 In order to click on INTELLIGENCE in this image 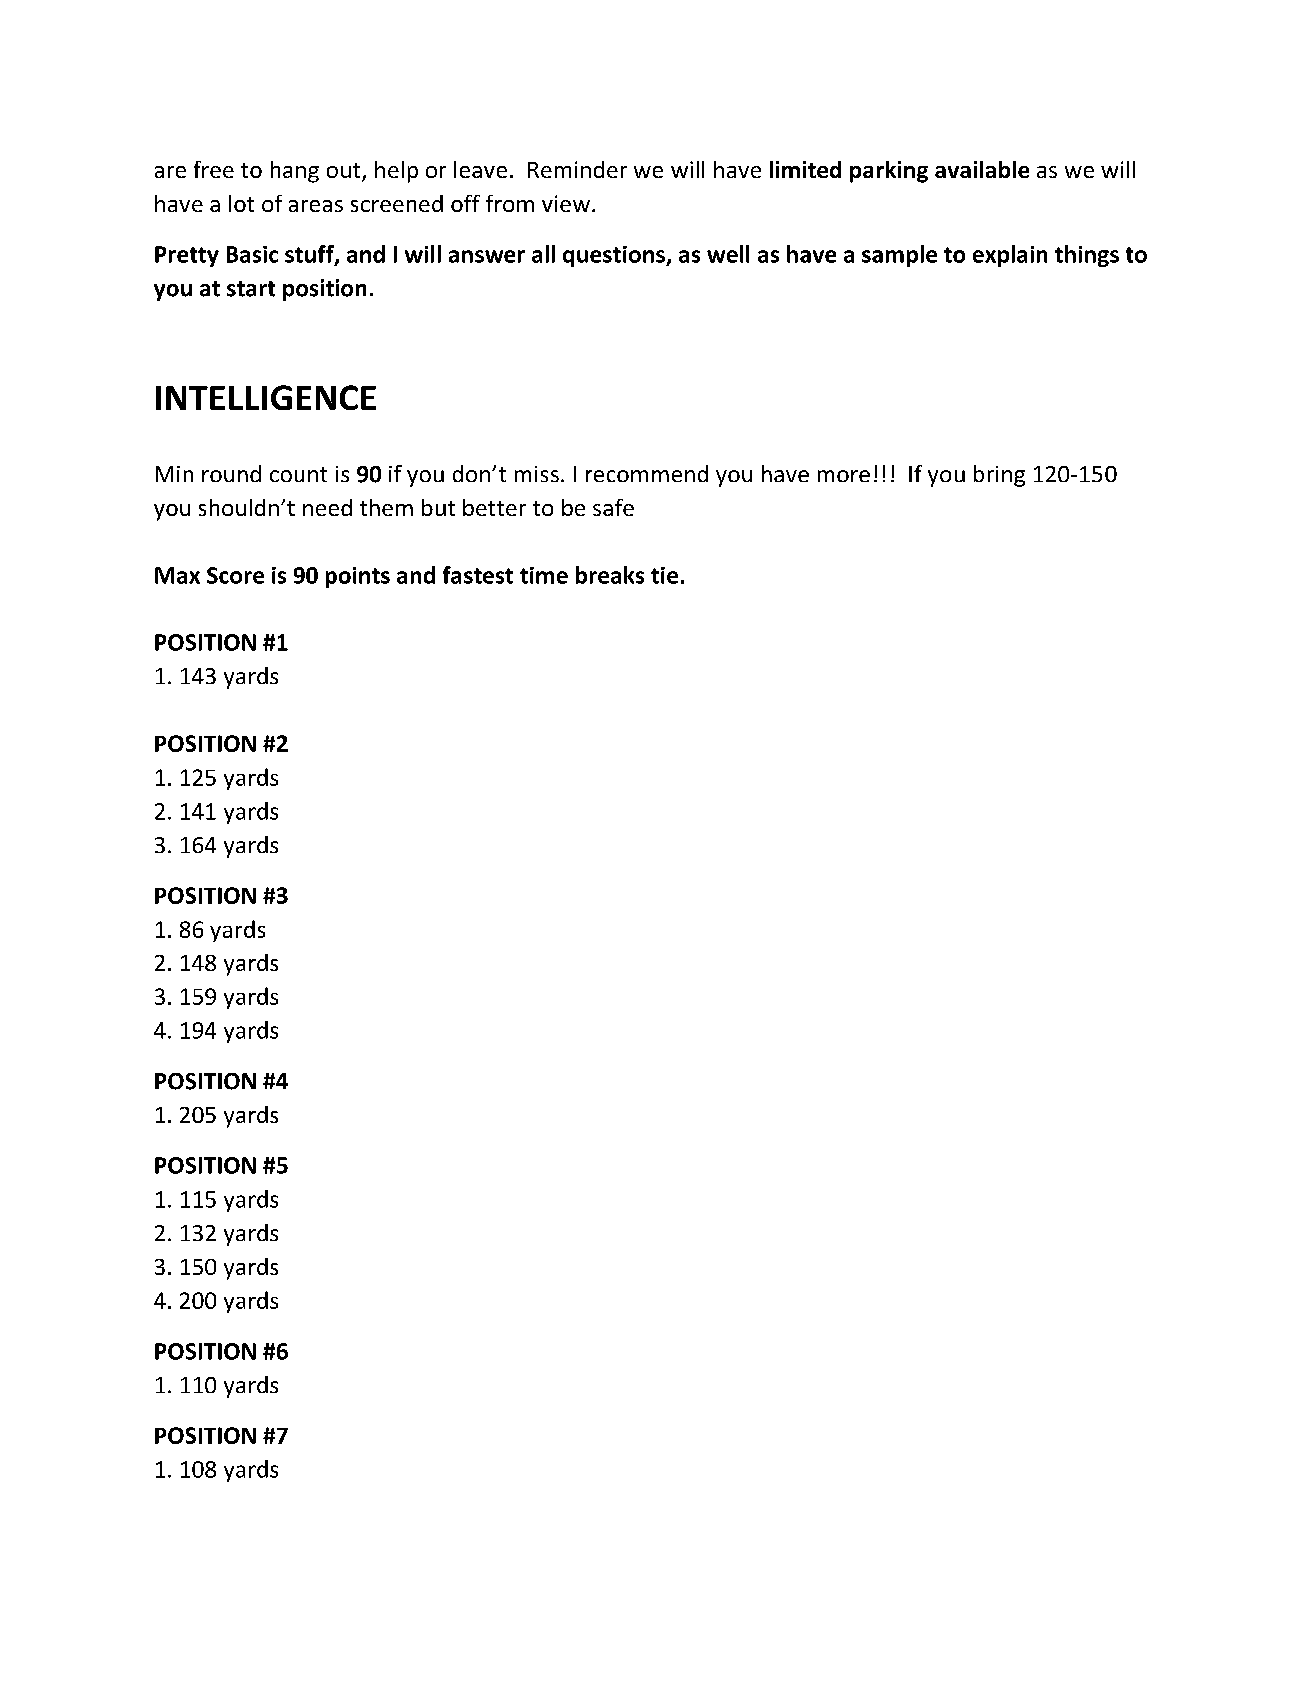, I will do `click(266, 397)`.
